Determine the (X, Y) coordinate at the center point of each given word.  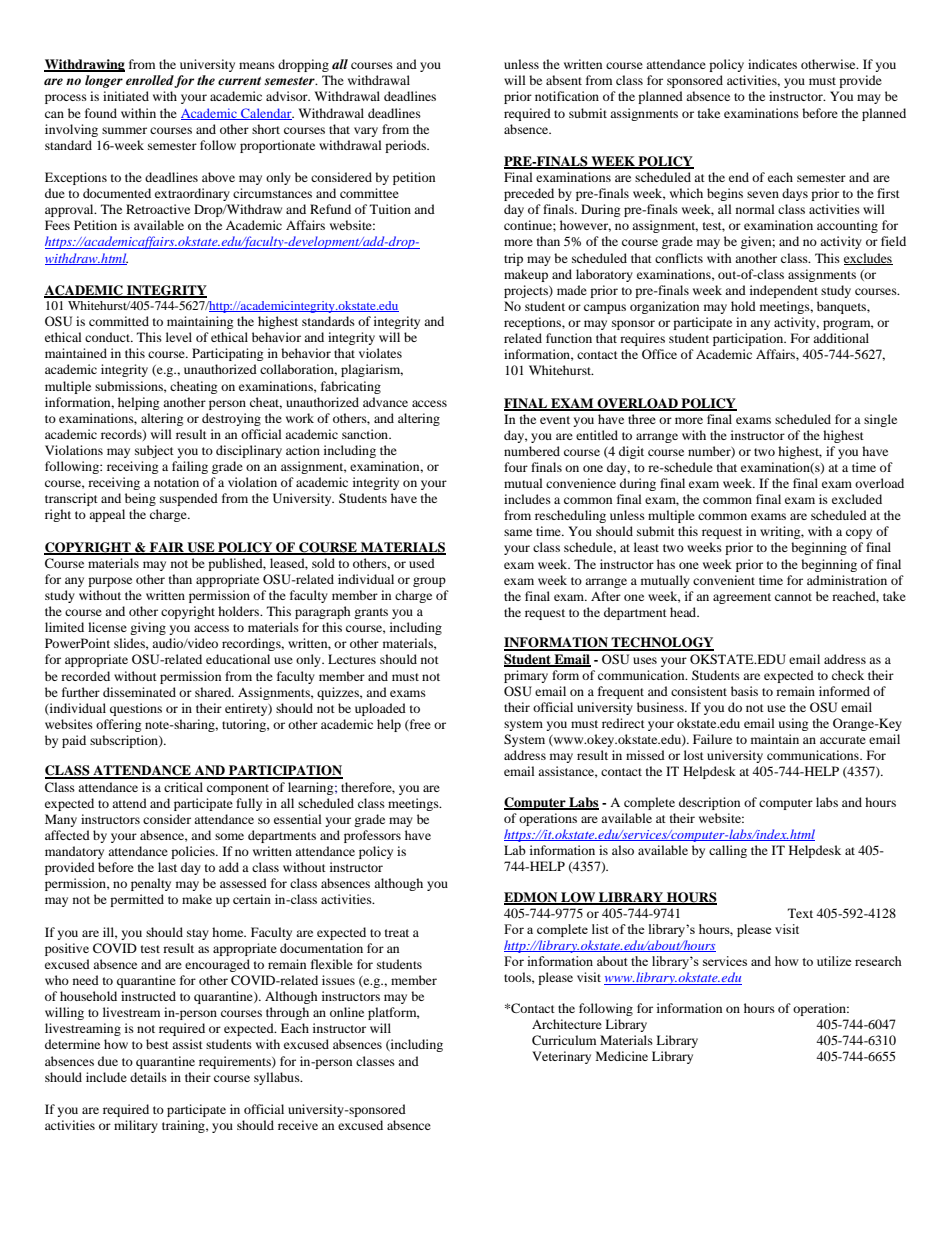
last (167, 867)
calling (728, 851)
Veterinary (561, 1057)
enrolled (150, 81)
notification (567, 96)
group (429, 582)
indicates (772, 64)
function (569, 338)
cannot (793, 597)
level (179, 337)
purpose (110, 582)
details (148, 1077)
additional (841, 338)
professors (372, 836)
